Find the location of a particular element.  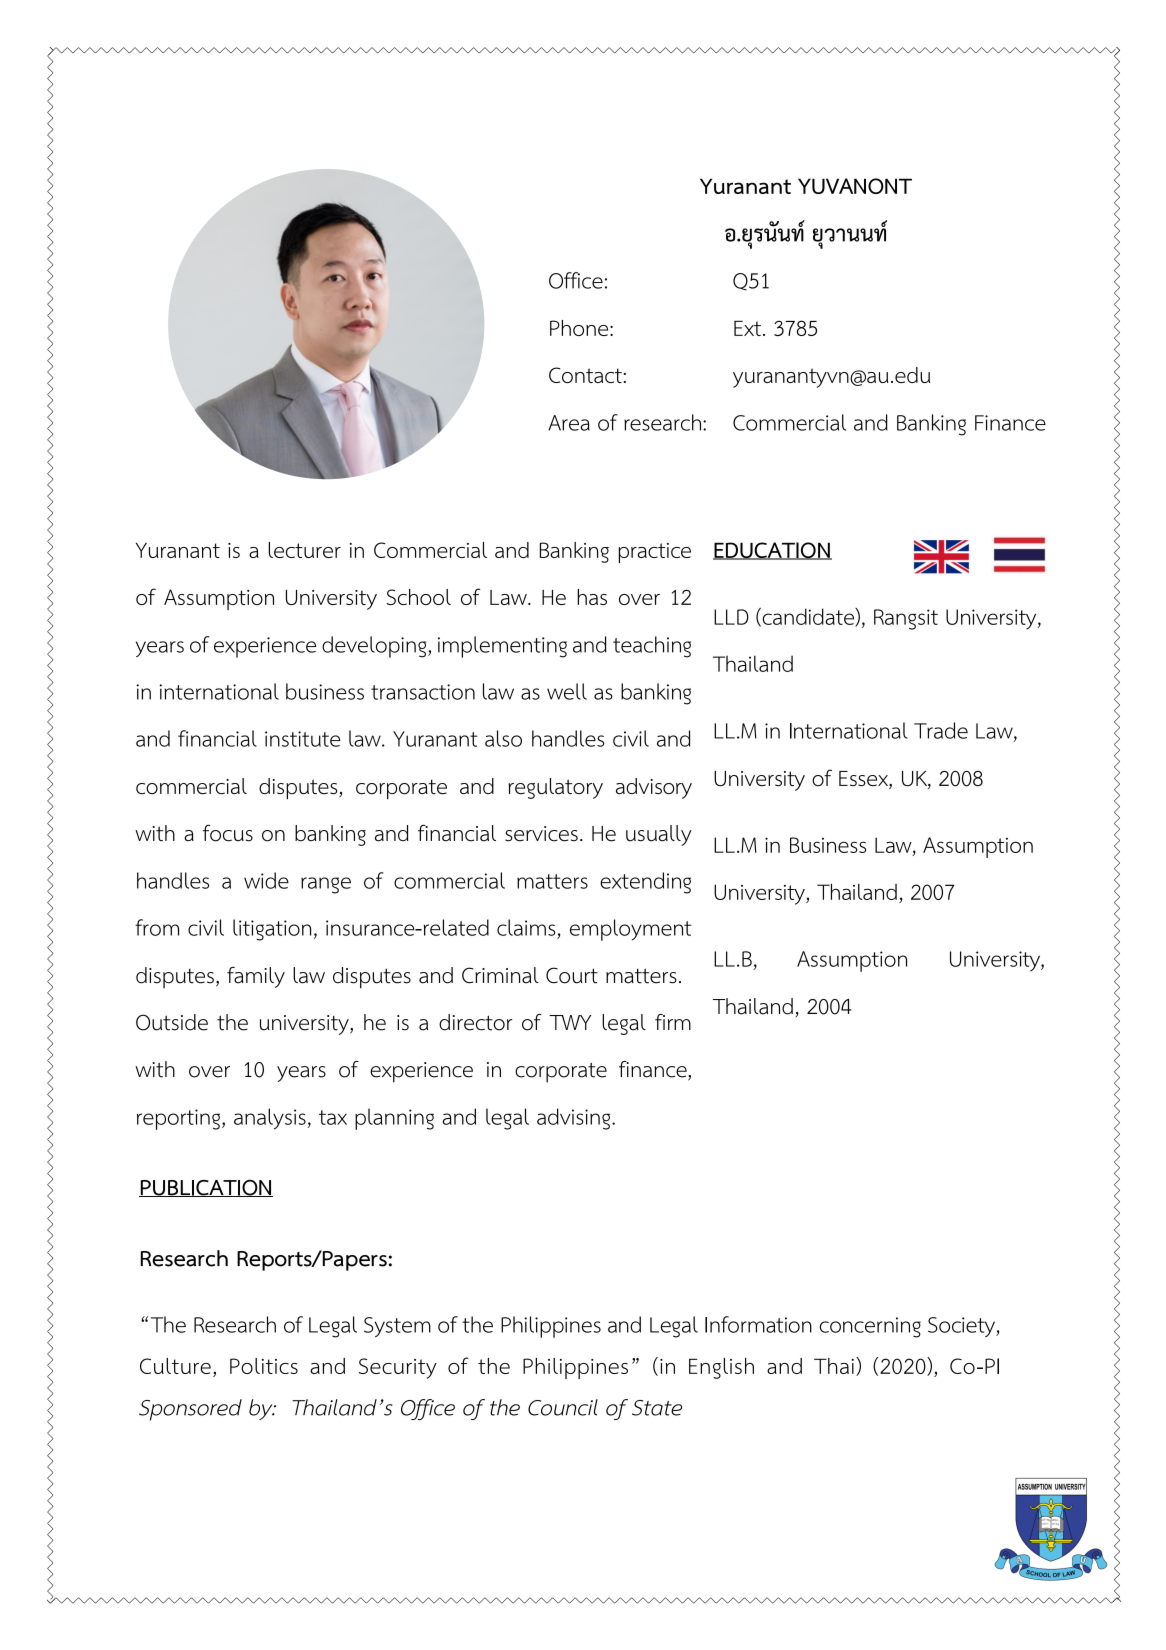

concerning is located at coordinates (870, 1327).
